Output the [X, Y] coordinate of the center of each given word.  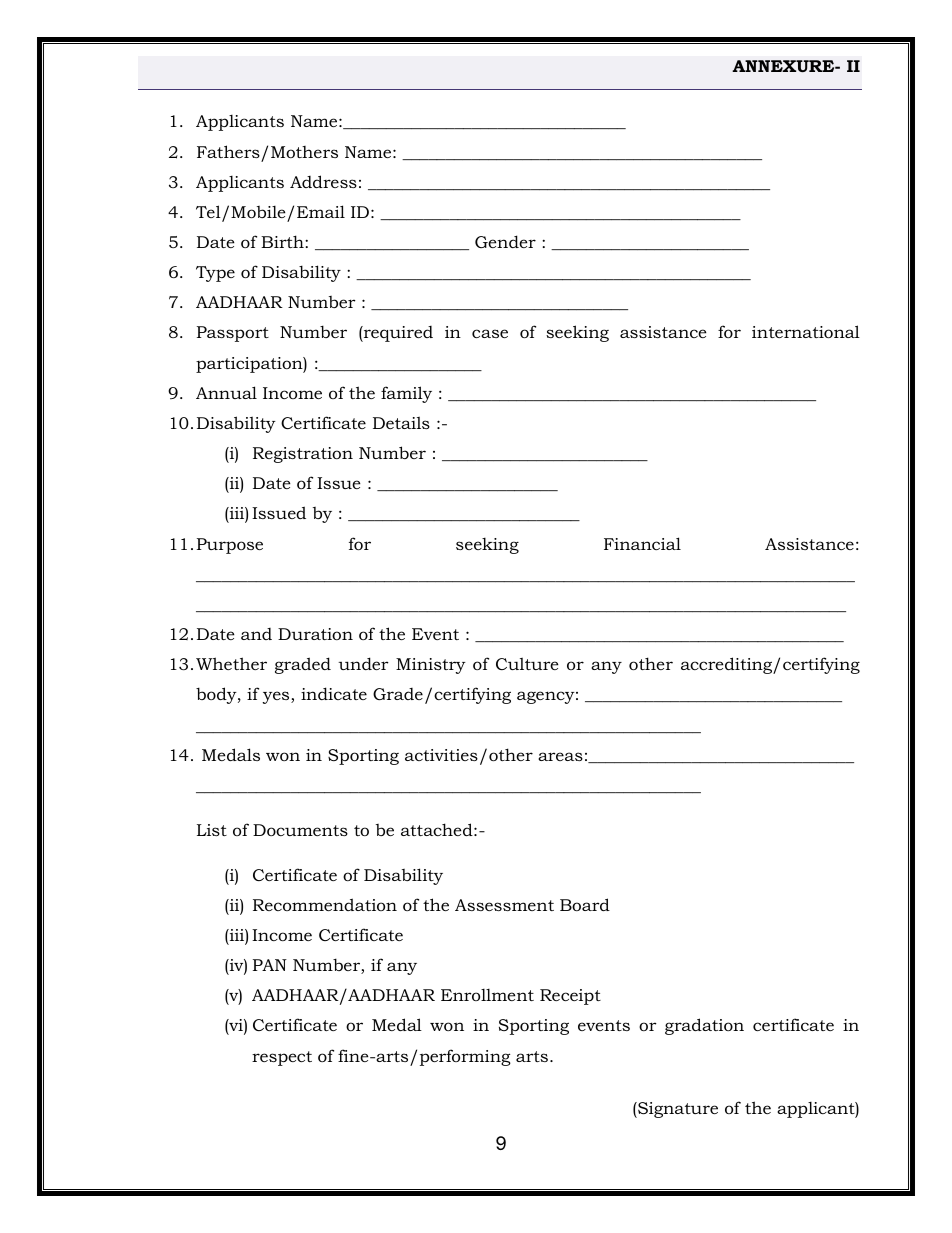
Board [585, 904]
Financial [642, 543]
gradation [704, 1026]
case [490, 333]
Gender [505, 241]
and [256, 634]
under [363, 663]
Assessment [504, 905]
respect [282, 1058]
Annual [226, 392]
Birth [283, 241]
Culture [527, 663]
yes [277, 697]
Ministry [431, 666]
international [806, 331]
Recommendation [325, 904]
